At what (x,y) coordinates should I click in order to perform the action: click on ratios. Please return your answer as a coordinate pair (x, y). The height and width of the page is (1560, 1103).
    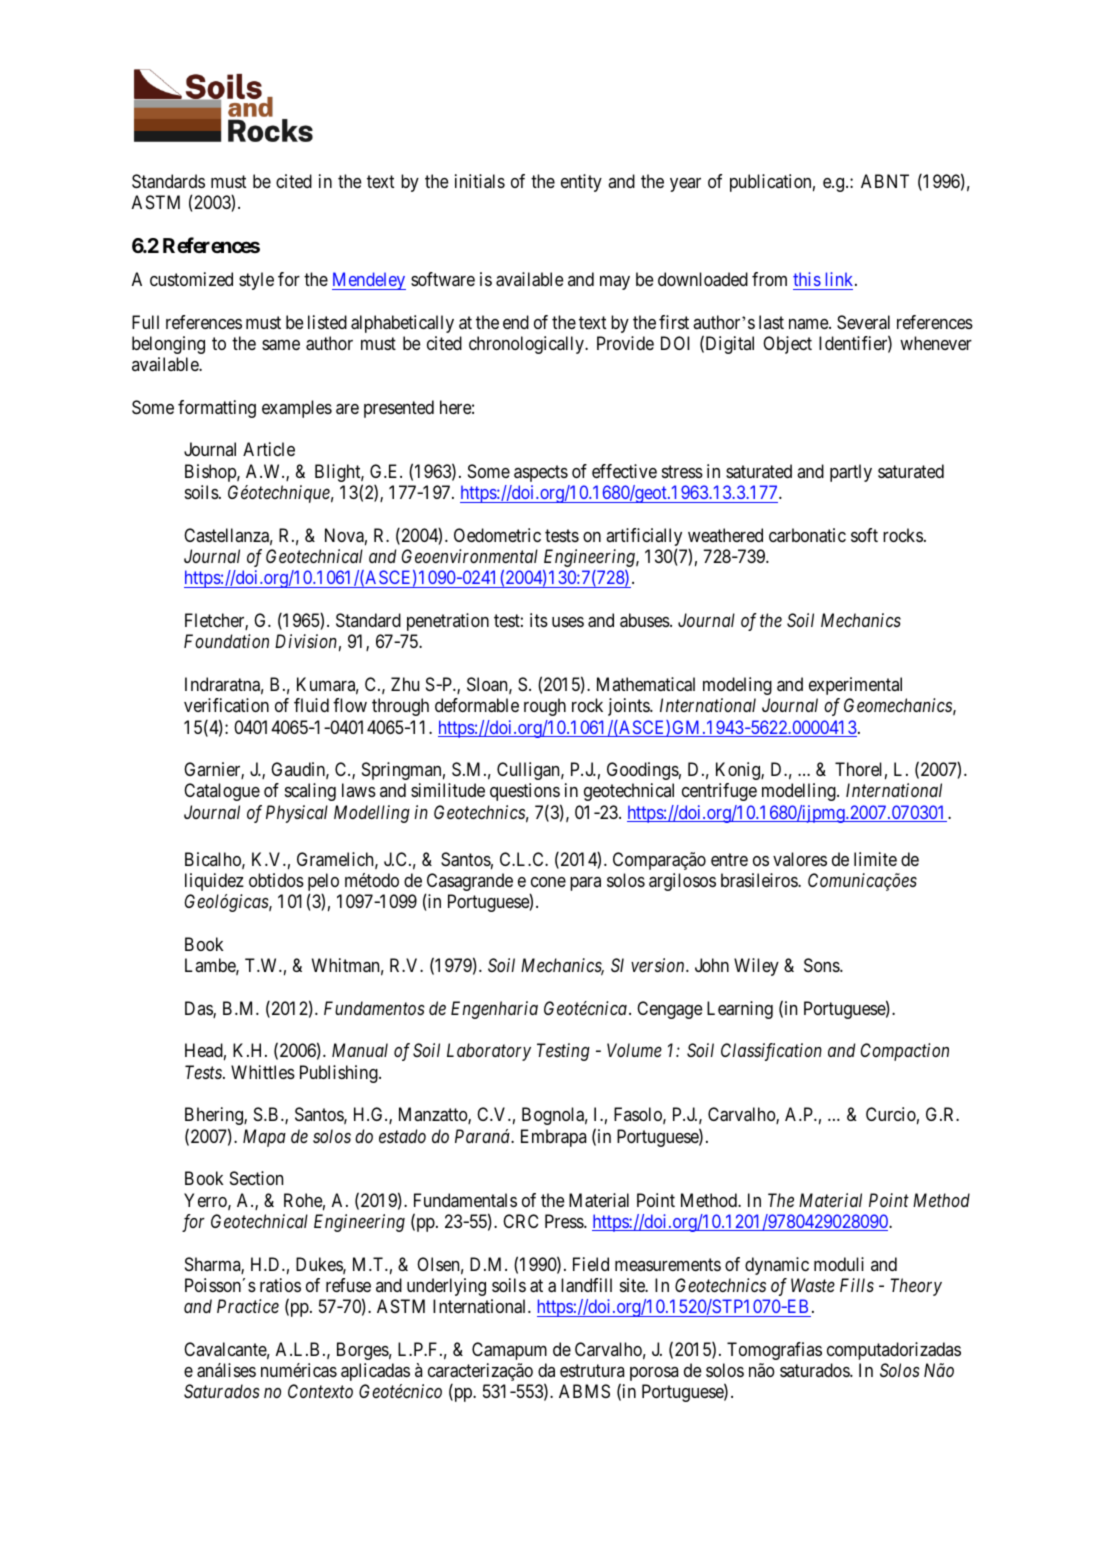
    Looking at the image, I should click on (280, 1285).
